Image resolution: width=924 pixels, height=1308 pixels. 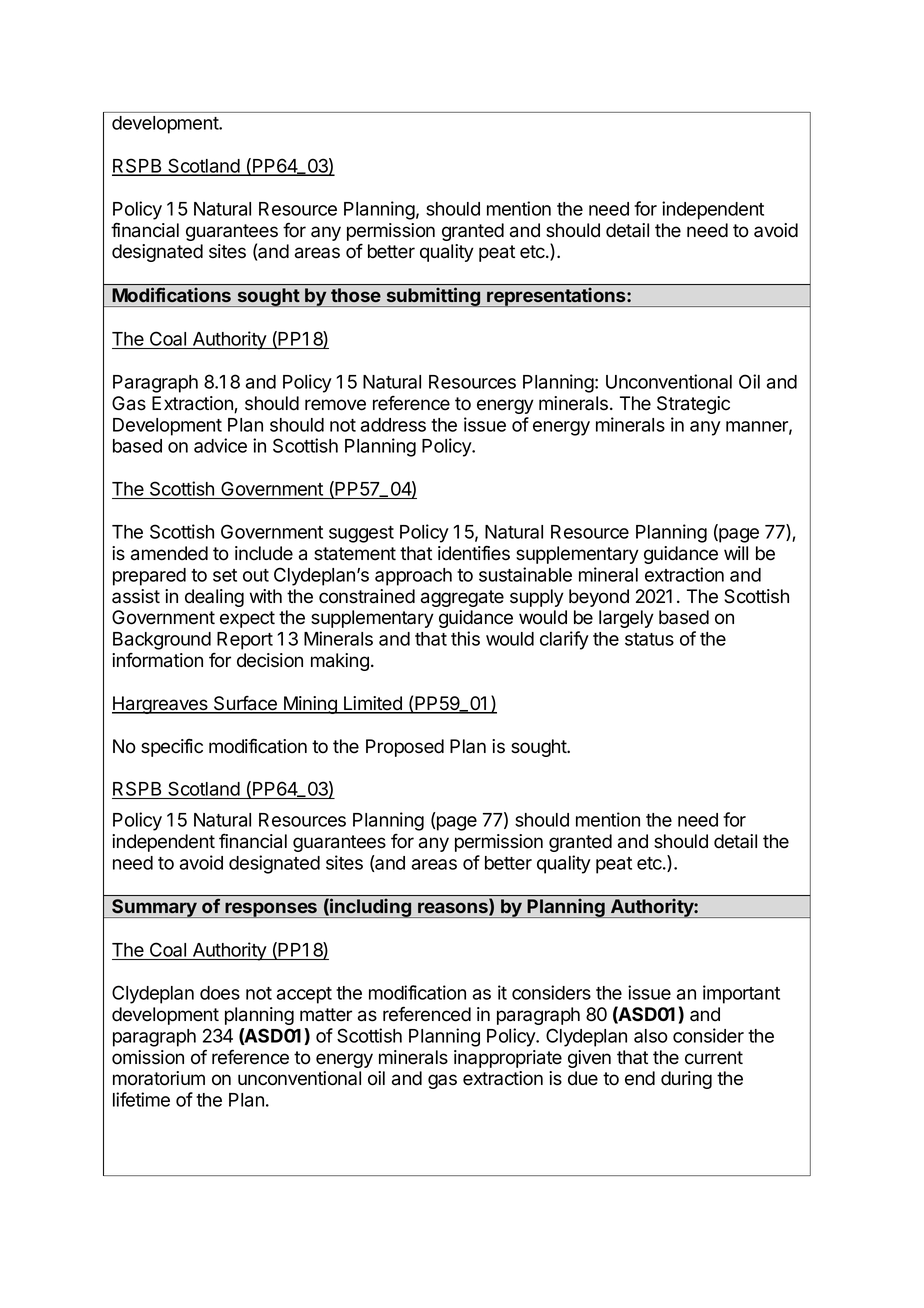 I want to click on remove, so click(x=335, y=405).
